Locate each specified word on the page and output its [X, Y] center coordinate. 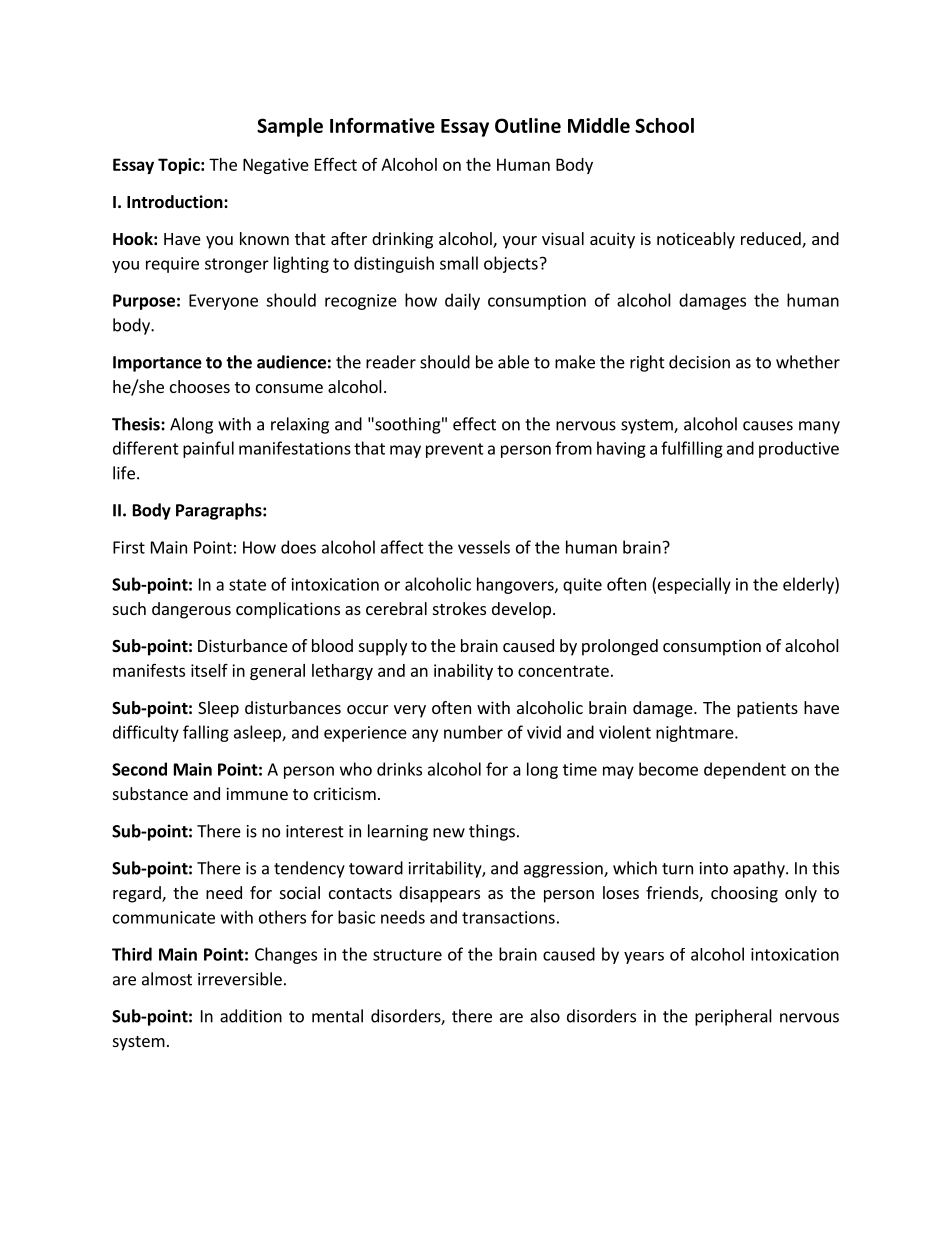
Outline [528, 125]
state [247, 585]
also [545, 1016]
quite [582, 586]
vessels [484, 547]
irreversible [240, 979]
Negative [276, 166]
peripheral [733, 1017]
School [664, 125]
